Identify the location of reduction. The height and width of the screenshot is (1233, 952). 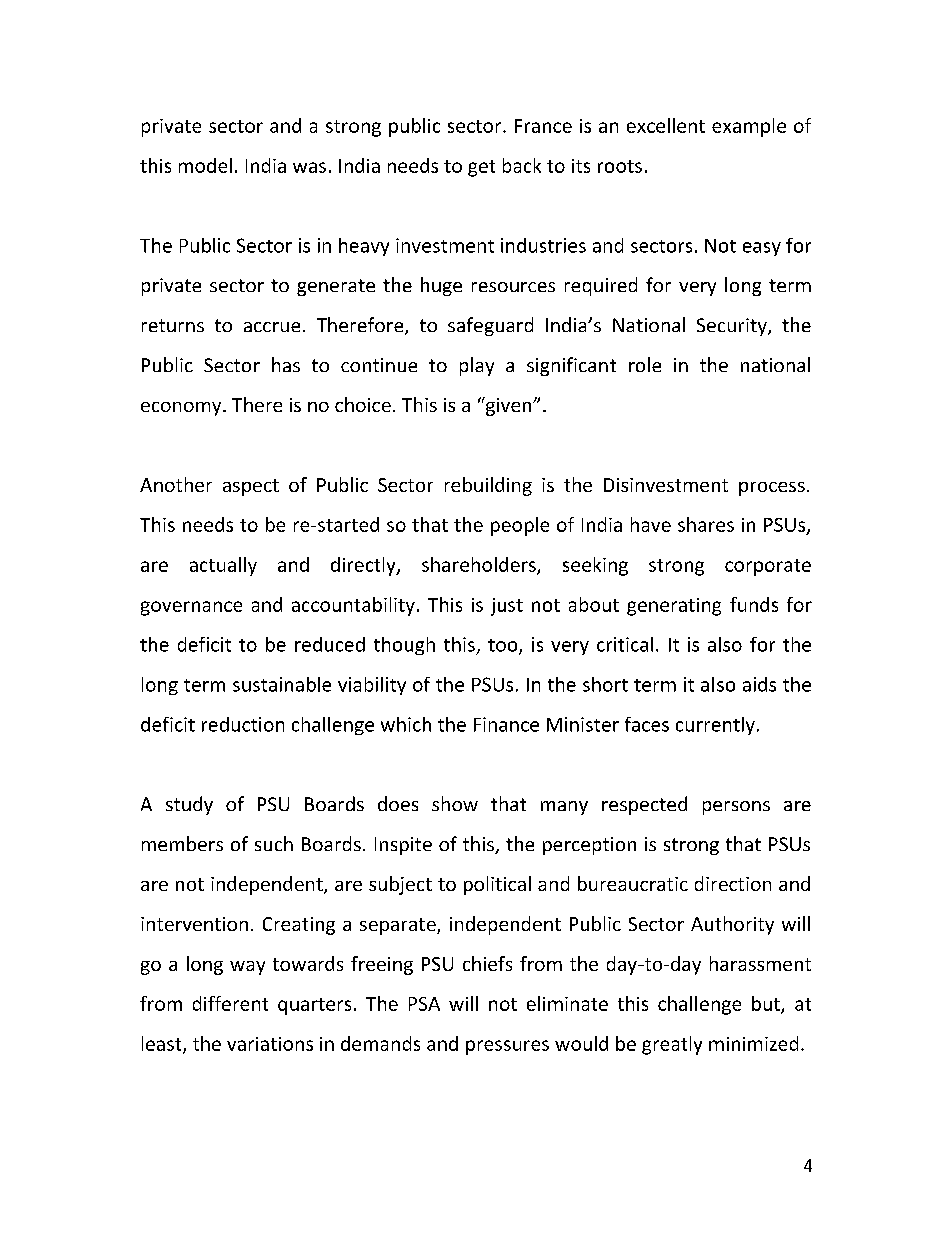
(243, 724).
